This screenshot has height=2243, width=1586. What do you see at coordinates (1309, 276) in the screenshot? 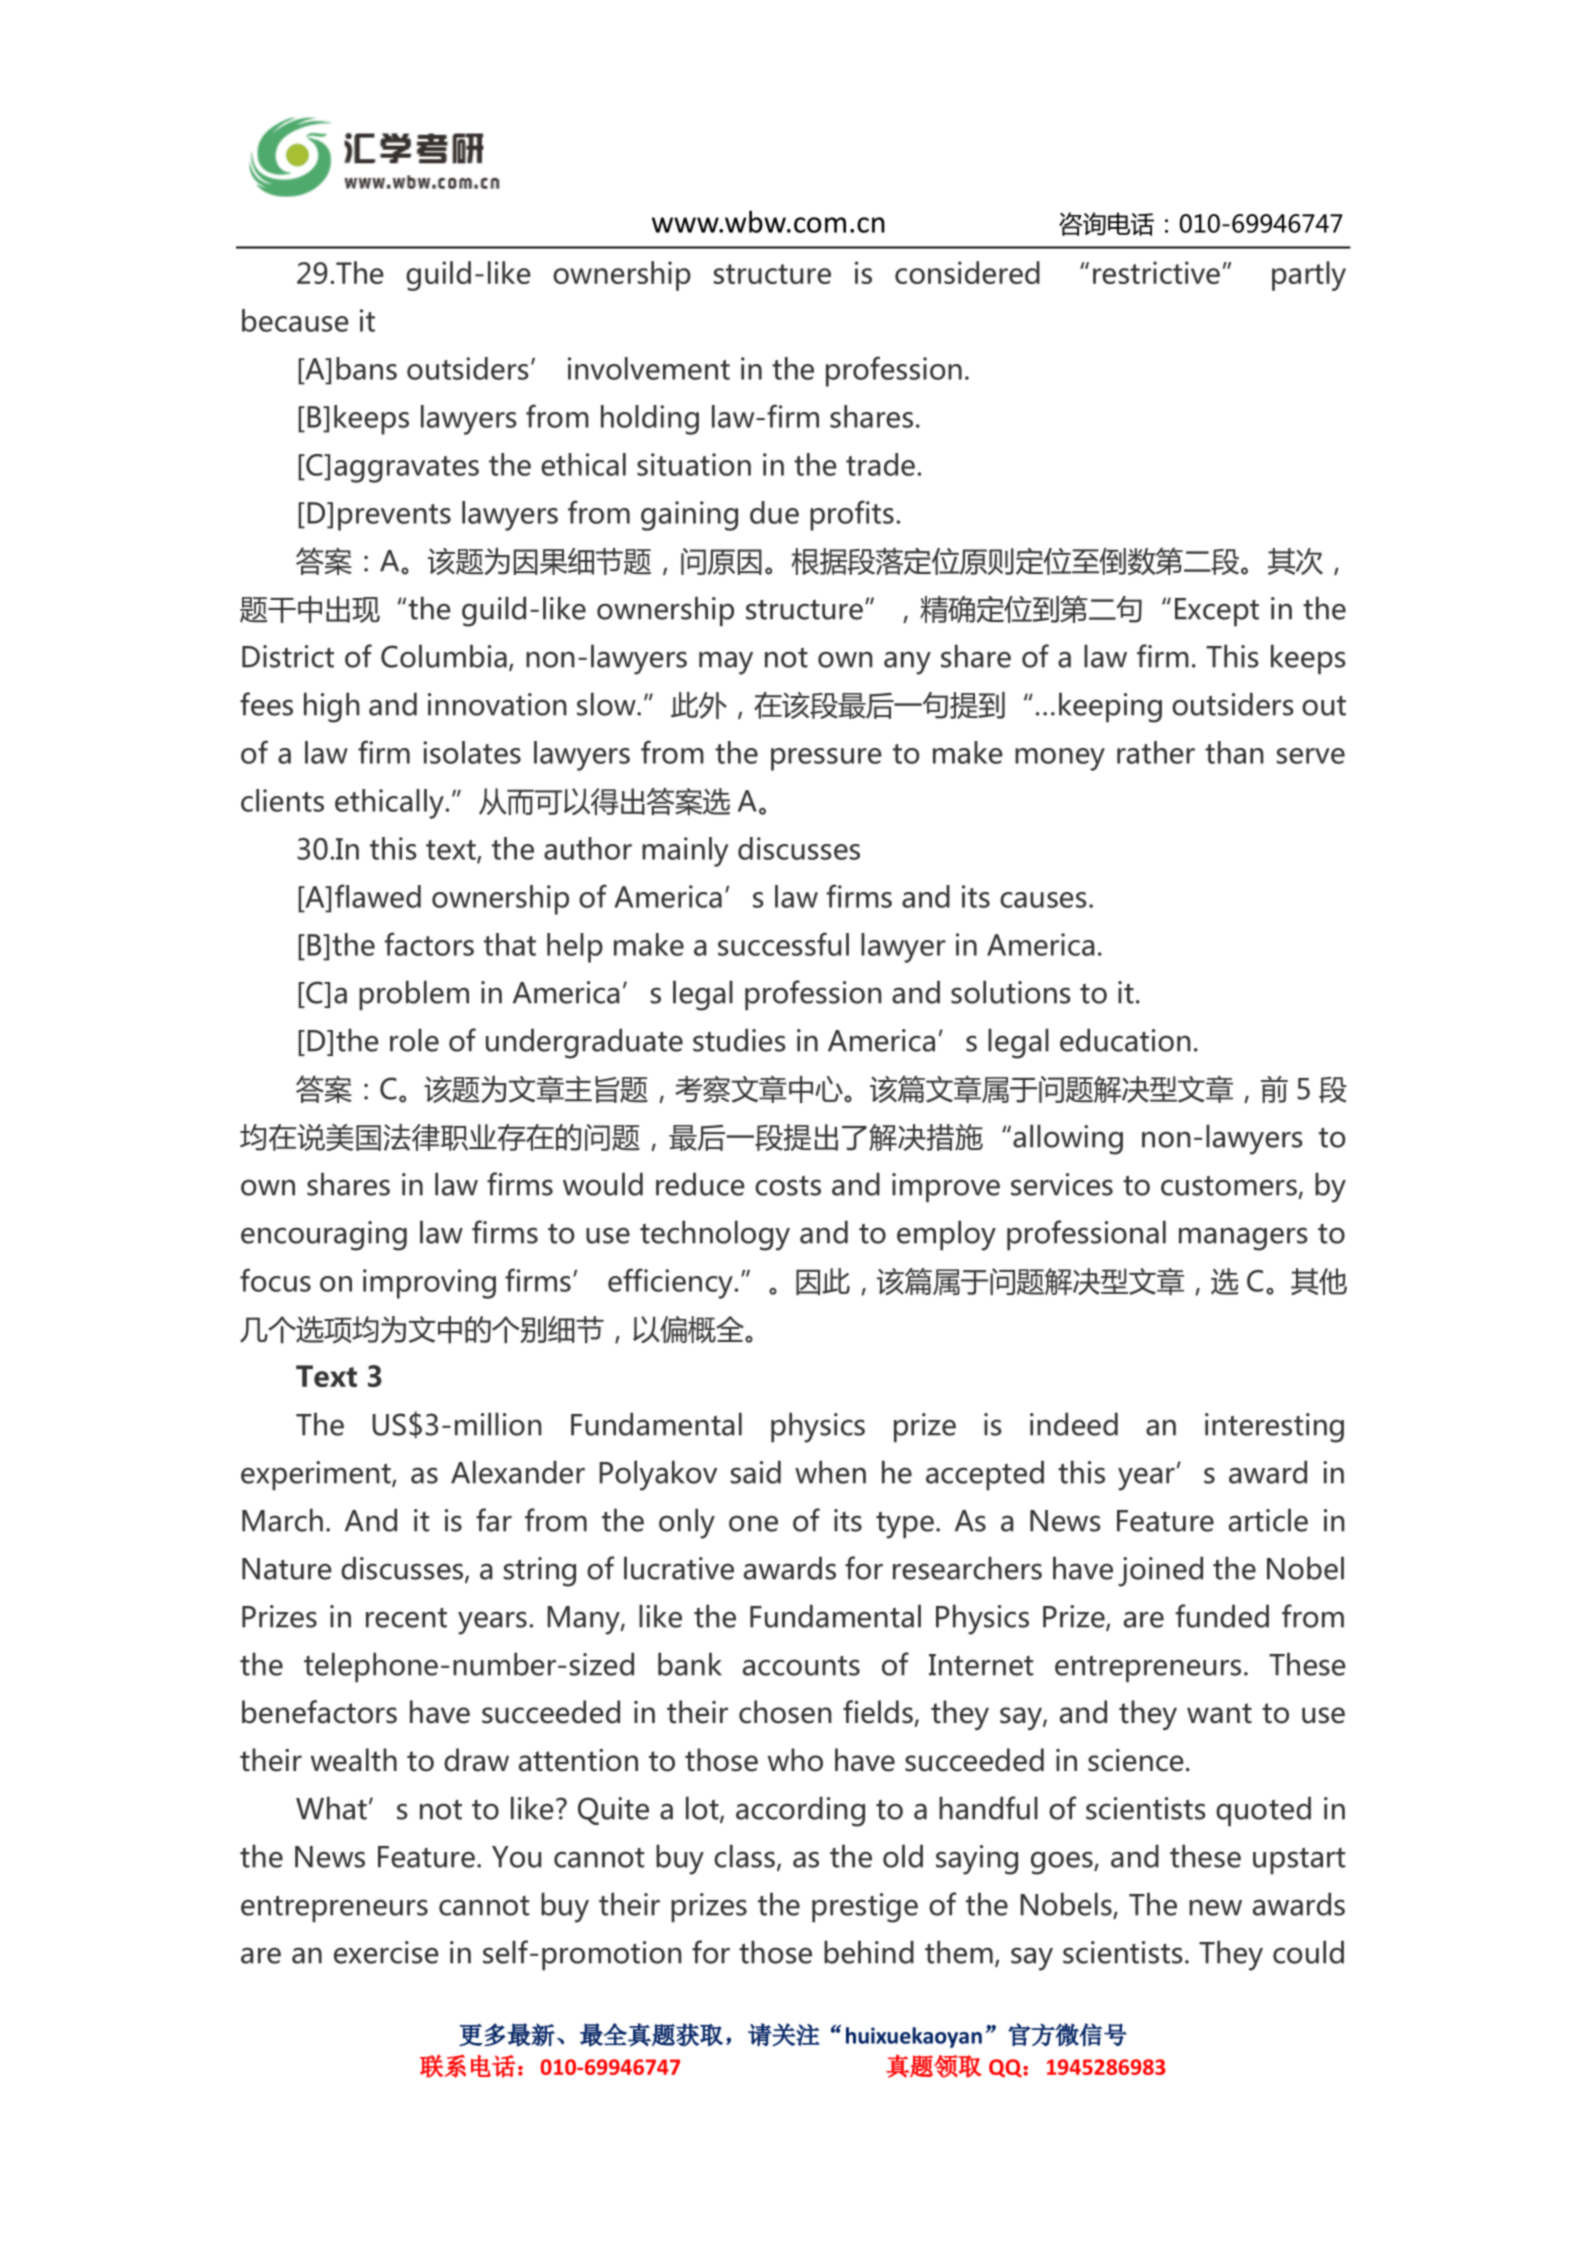
I see `partly` at bounding box center [1309, 276].
